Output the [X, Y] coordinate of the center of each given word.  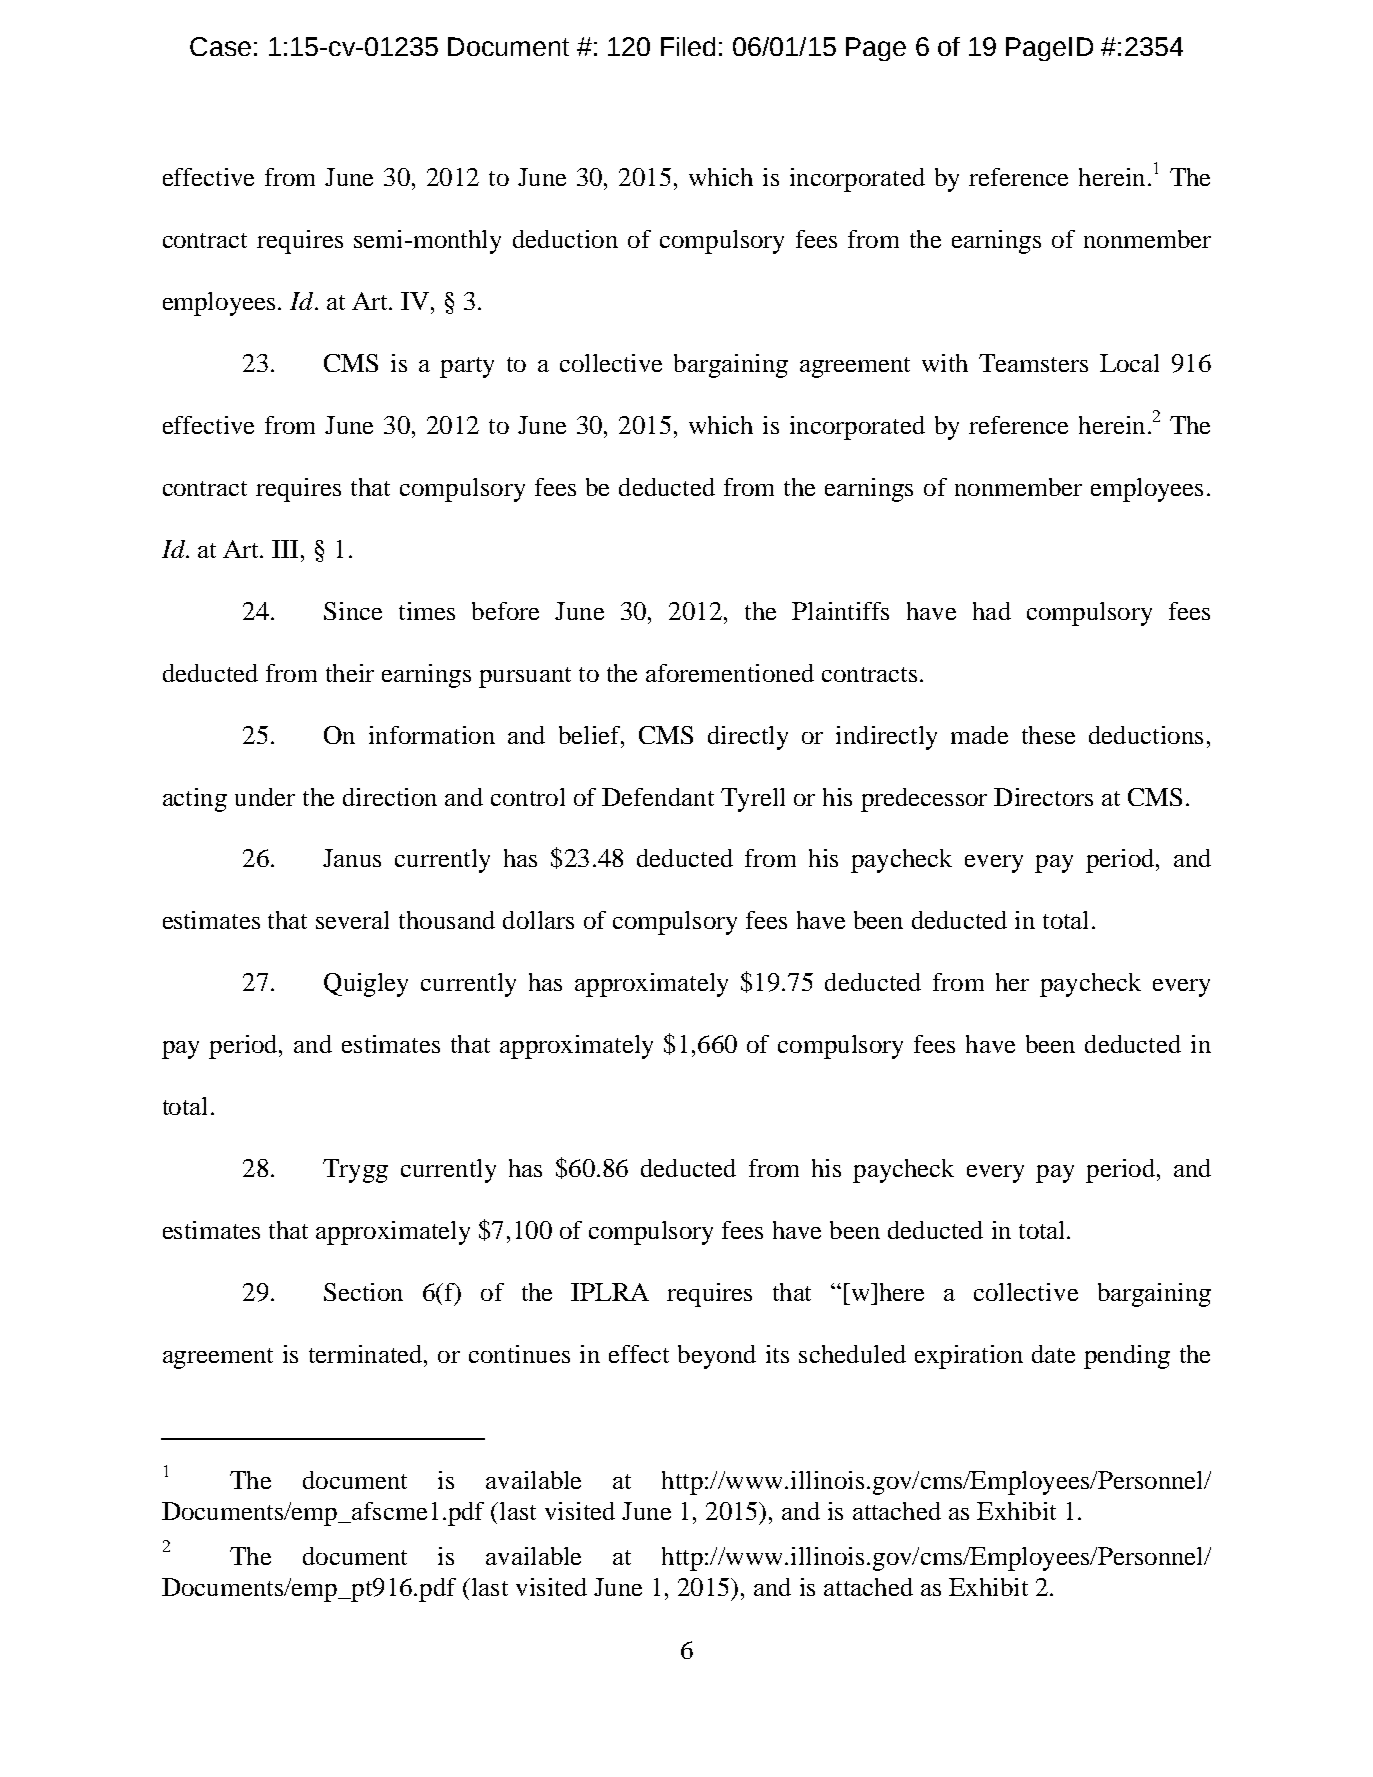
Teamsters [1033, 363]
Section [363, 1292]
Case [220, 46]
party [467, 367]
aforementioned [730, 673]
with [945, 363]
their [350, 673]
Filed [688, 46]
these [1048, 735]
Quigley [366, 985]
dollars [538, 920]
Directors [1043, 797]
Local [1129, 363]
